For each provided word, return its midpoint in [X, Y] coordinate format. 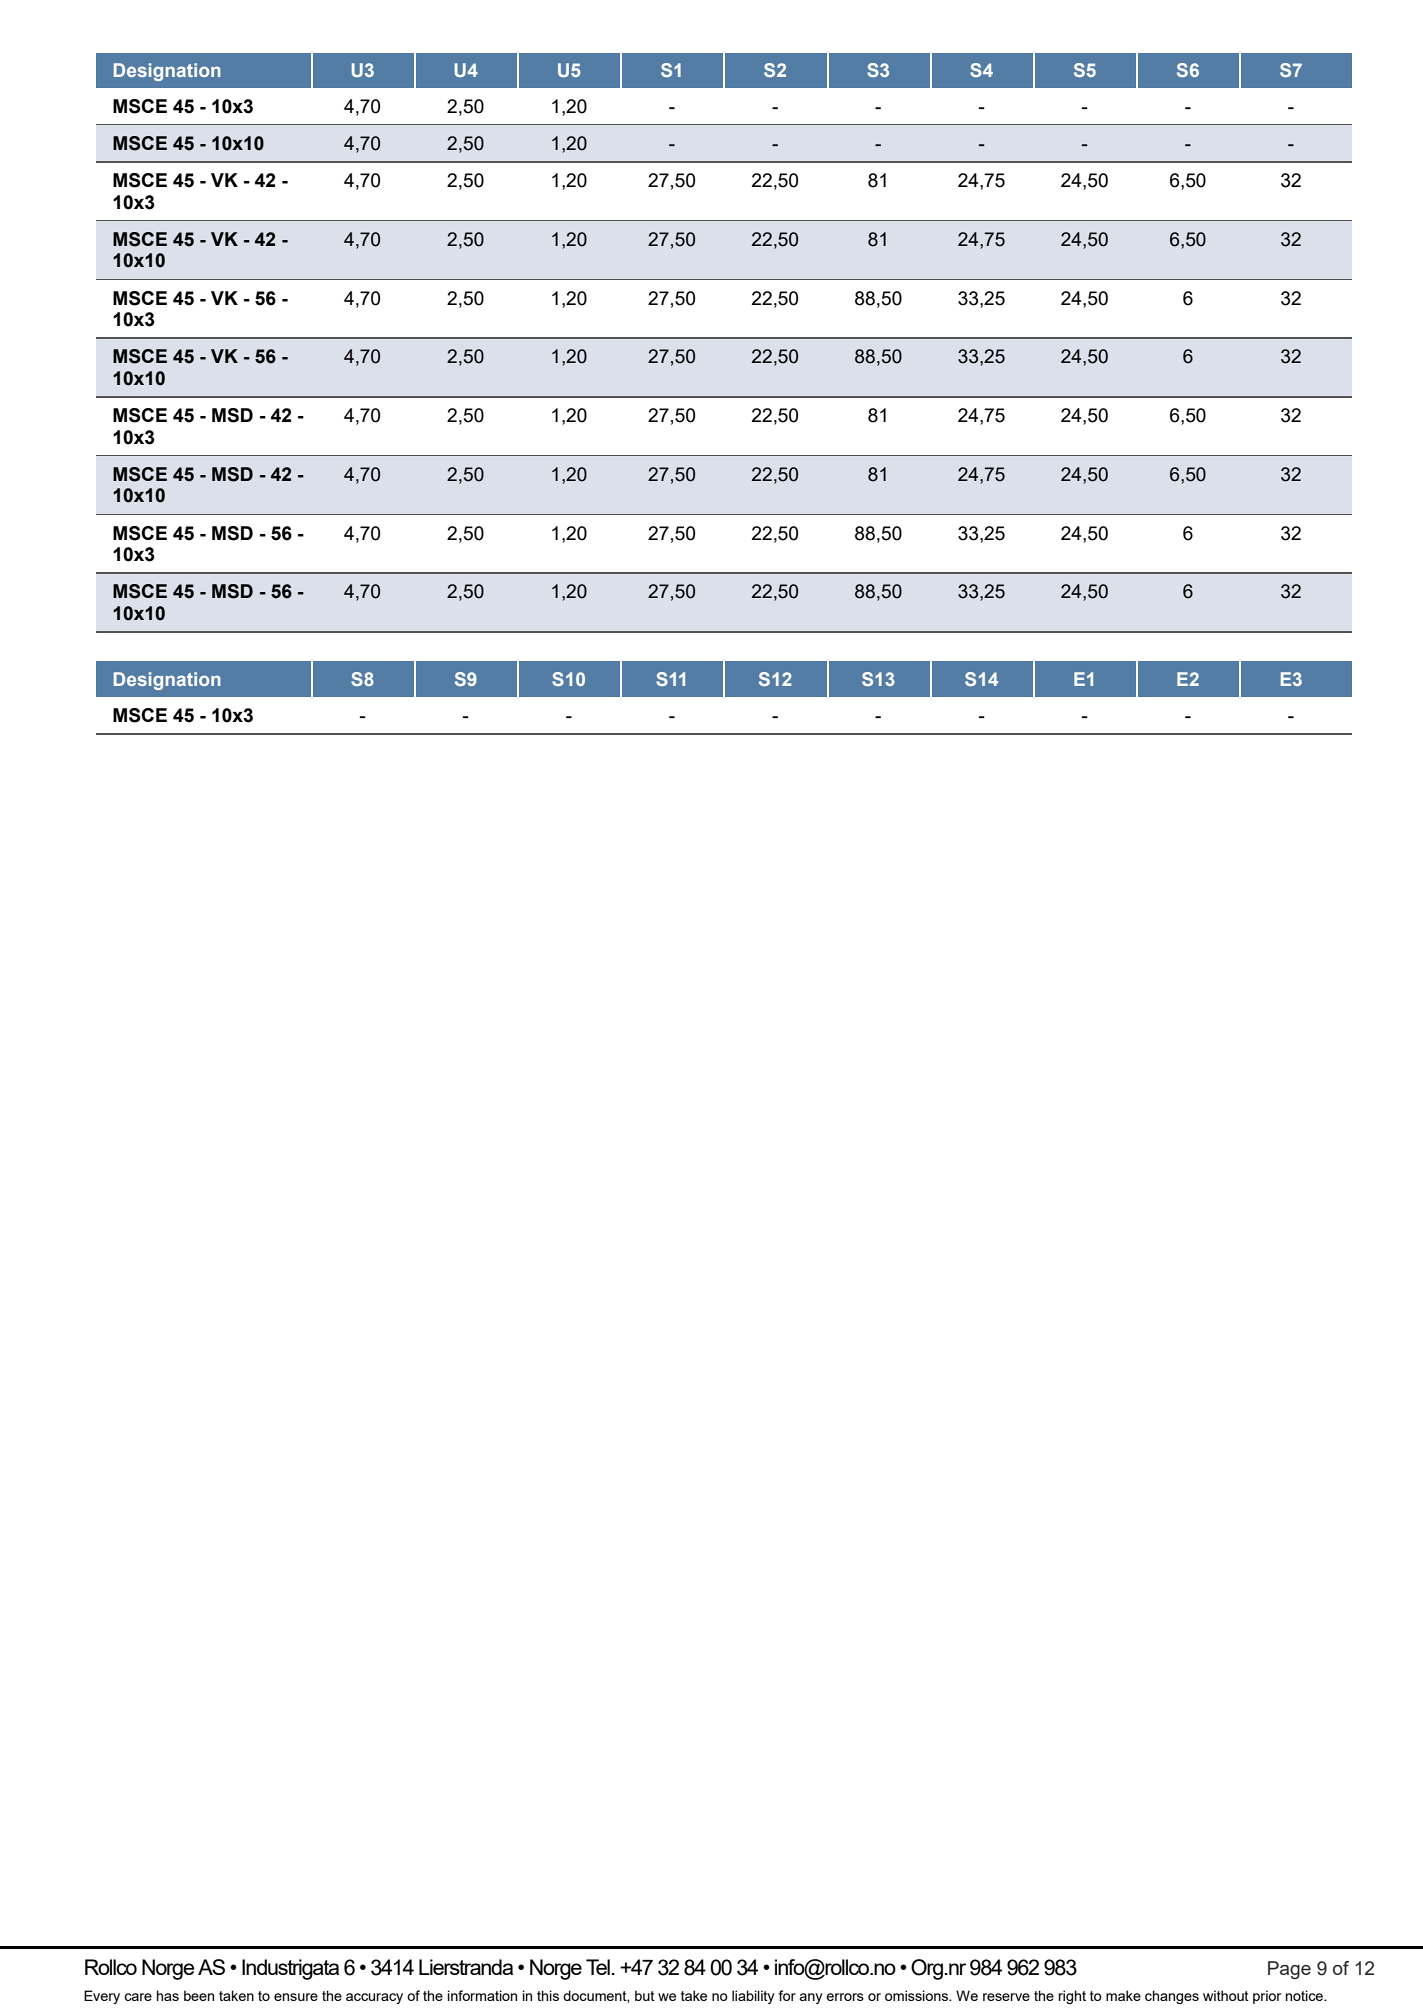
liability [753, 1997]
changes [1172, 1997]
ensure [296, 1997]
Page [1289, 1970]
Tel [598, 1967]
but [645, 1995]
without [1226, 1995]
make [1123, 1995]
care [138, 1997]
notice [1305, 1995]
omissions [917, 1995]
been [199, 1995]
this [548, 1995]
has [168, 1995]
